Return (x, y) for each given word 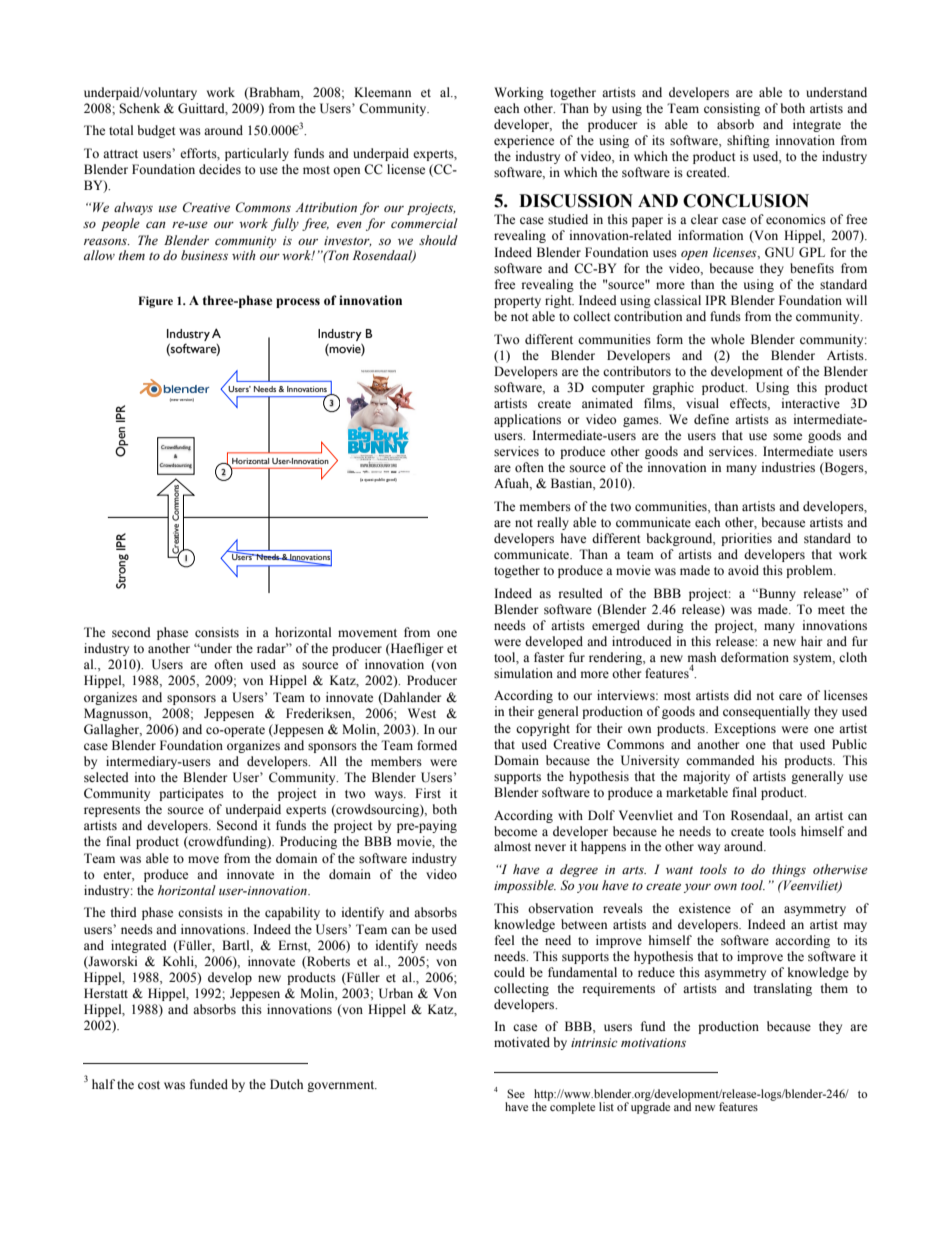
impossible (525, 886)
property (517, 302)
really (553, 523)
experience (524, 141)
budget (157, 131)
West (422, 713)
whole (728, 339)
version (187, 400)
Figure (155, 302)
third (124, 912)
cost (149, 1085)
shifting (748, 141)
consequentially (766, 712)
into (145, 777)
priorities (746, 539)
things (789, 870)
